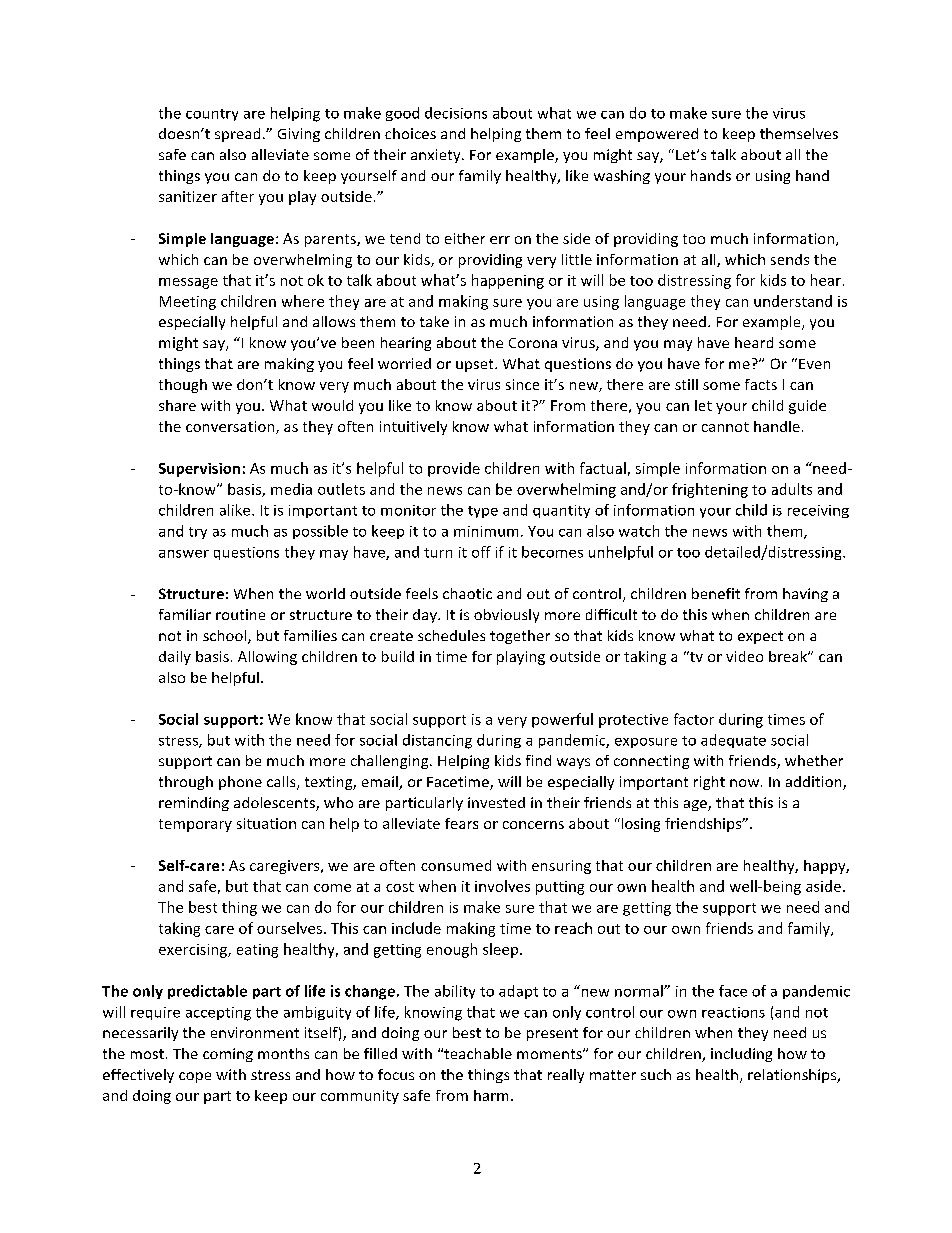 This screenshot has width=952, height=1233. I want to click on losing, so click(639, 825).
